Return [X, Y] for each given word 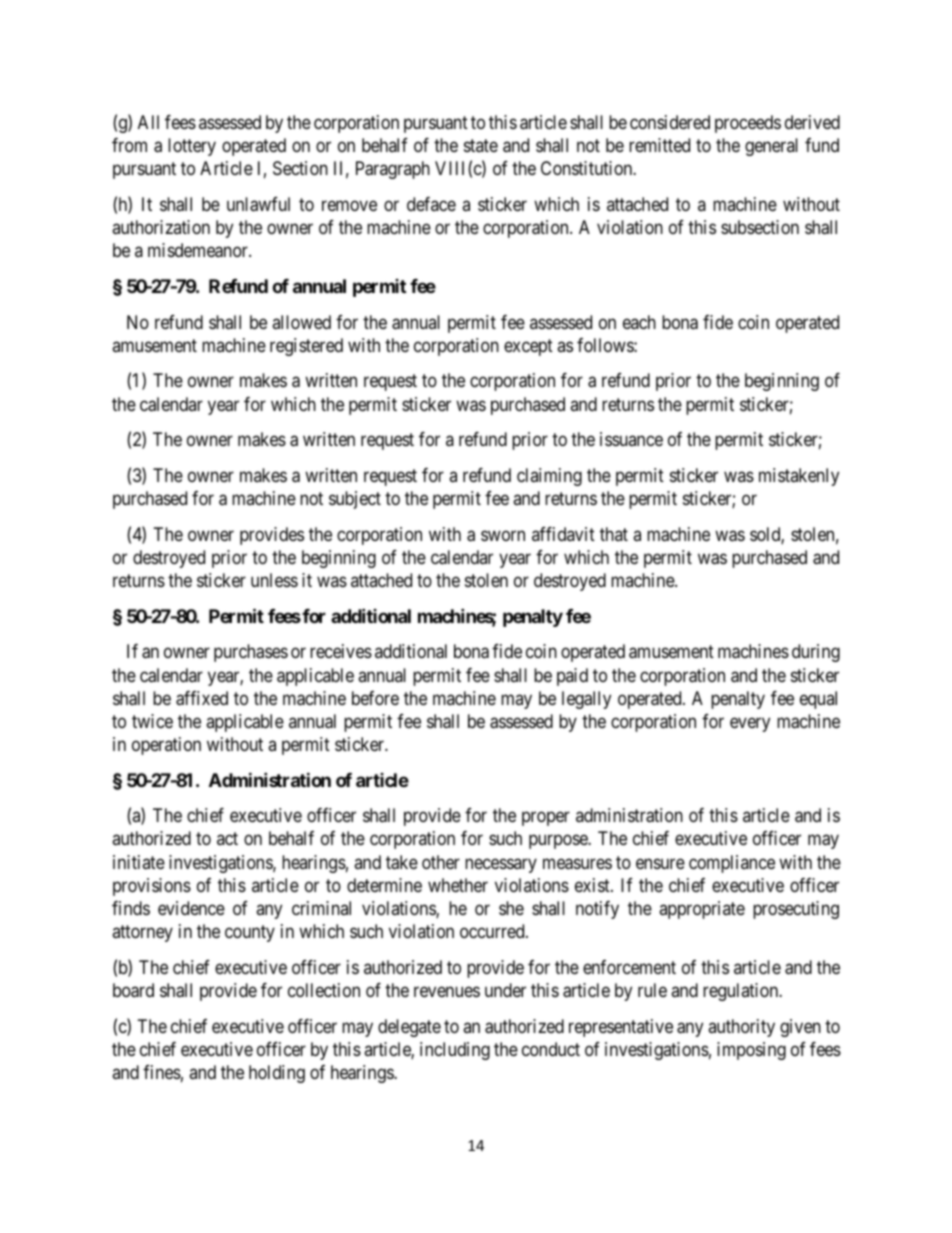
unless [274, 580]
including [455, 1051]
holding [277, 1074]
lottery [192, 147]
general [771, 147]
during [816, 653]
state [481, 145]
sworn [503, 535]
